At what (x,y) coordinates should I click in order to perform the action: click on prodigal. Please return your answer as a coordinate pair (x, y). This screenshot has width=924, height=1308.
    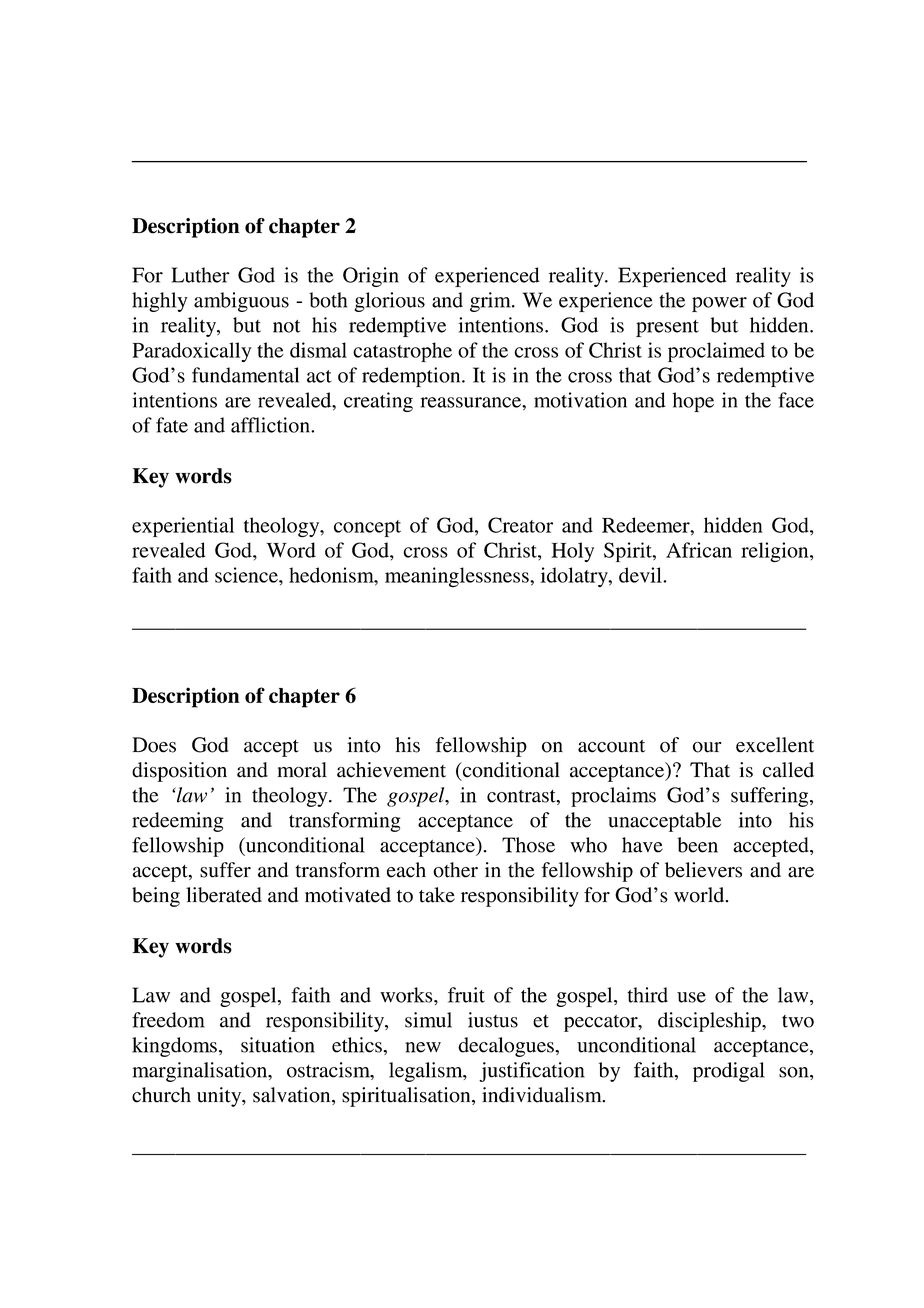
    Looking at the image, I should click on (729, 1072).
